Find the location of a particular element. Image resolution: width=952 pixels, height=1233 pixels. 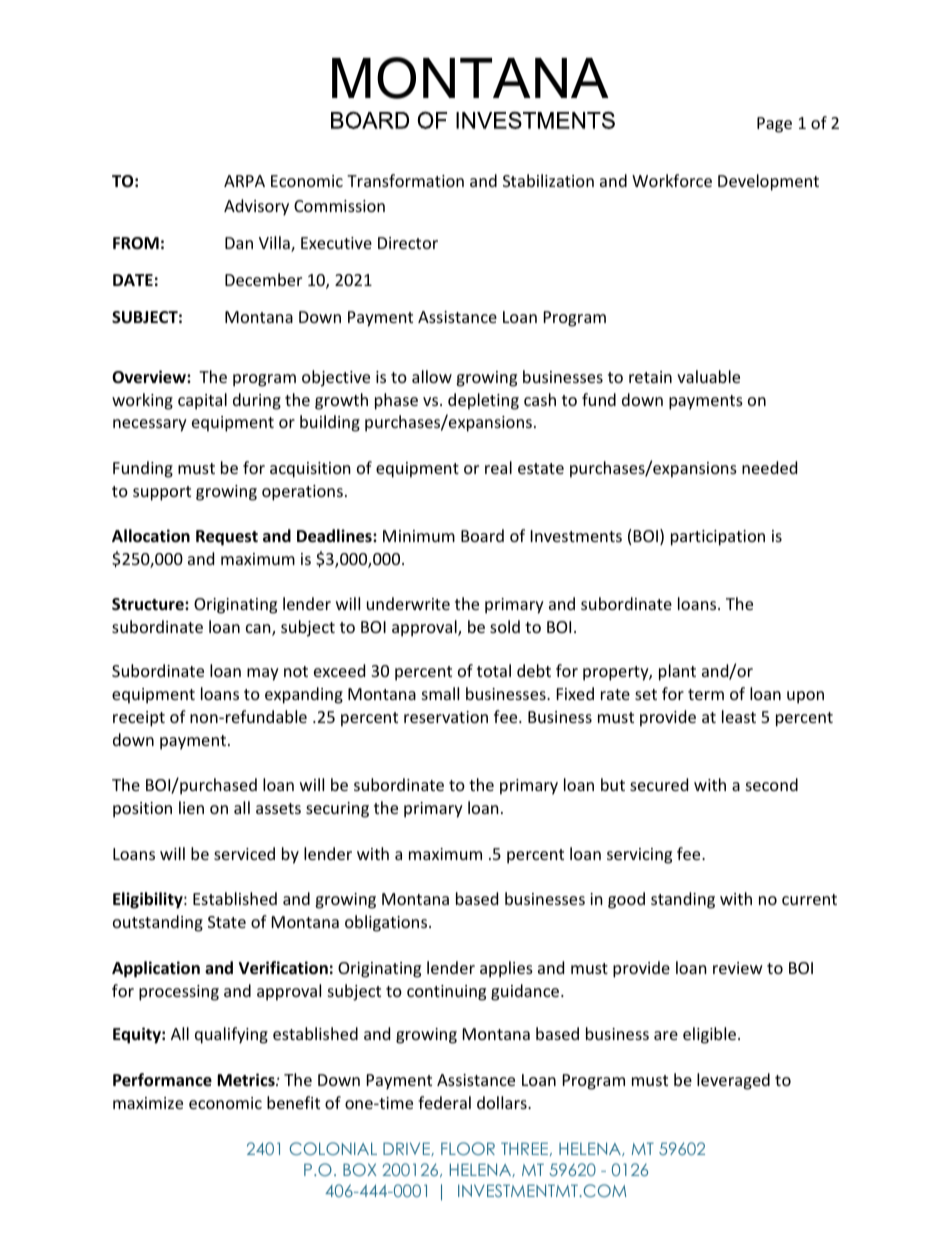

second is located at coordinates (772, 784).
